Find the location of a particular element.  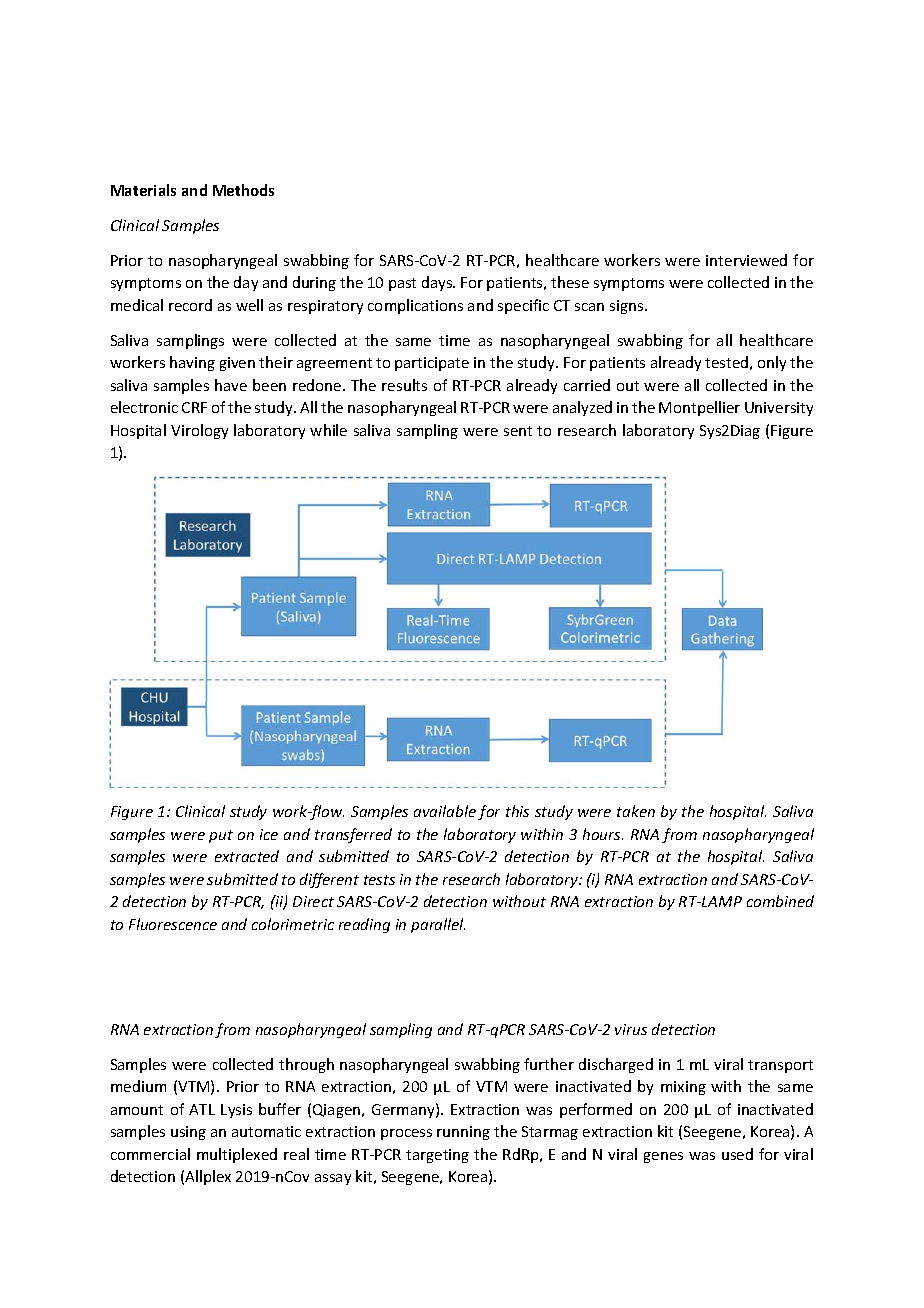

Methods is located at coordinates (243, 190).
